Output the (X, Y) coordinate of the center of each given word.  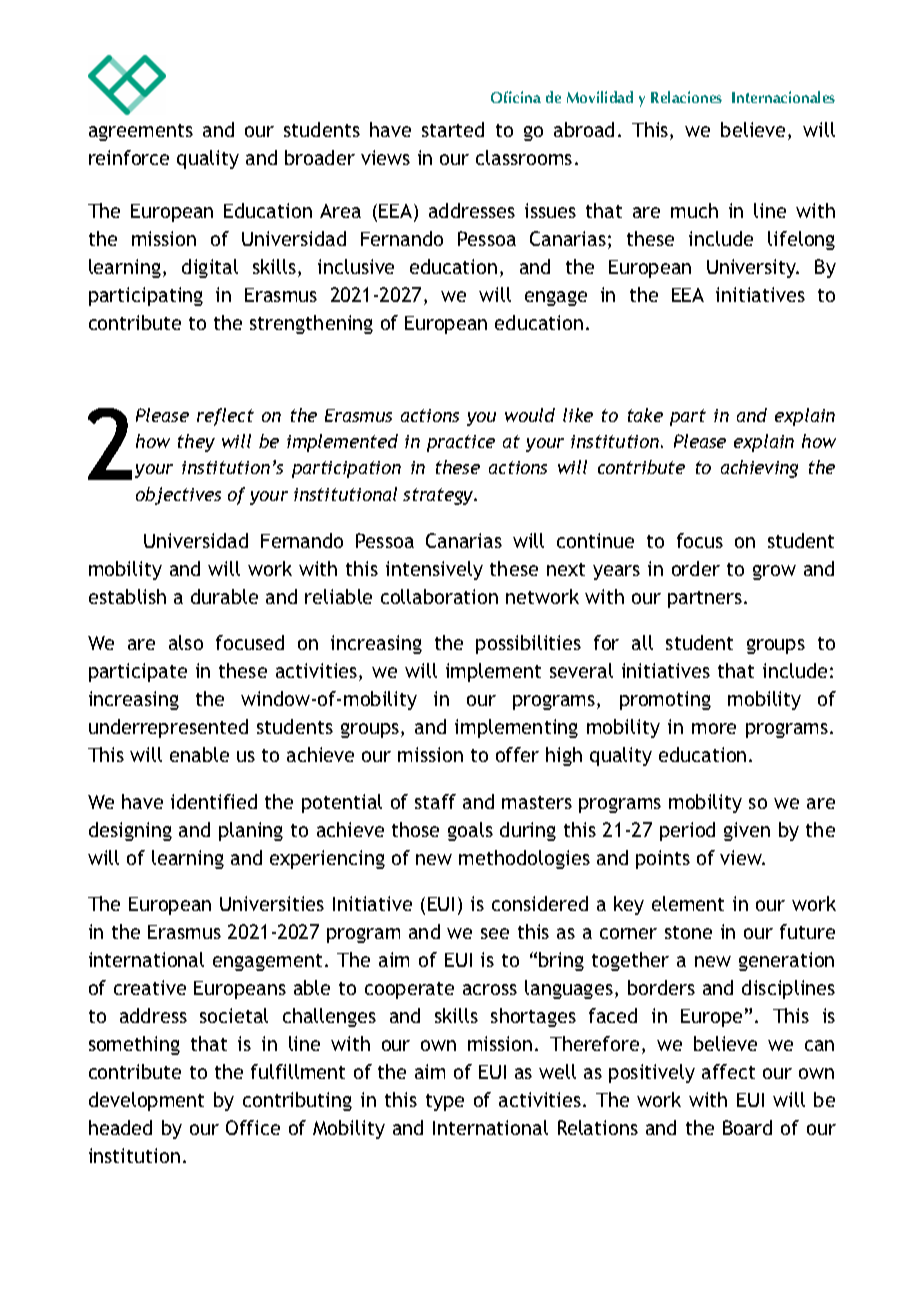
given (747, 831)
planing (251, 831)
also (186, 642)
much (694, 210)
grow (774, 572)
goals (470, 831)
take (645, 415)
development (146, 1101)
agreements (141, 132)
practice (461, 443)
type (445, 1102)
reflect (225, 417)
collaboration (439, 596)
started (453, 129)
